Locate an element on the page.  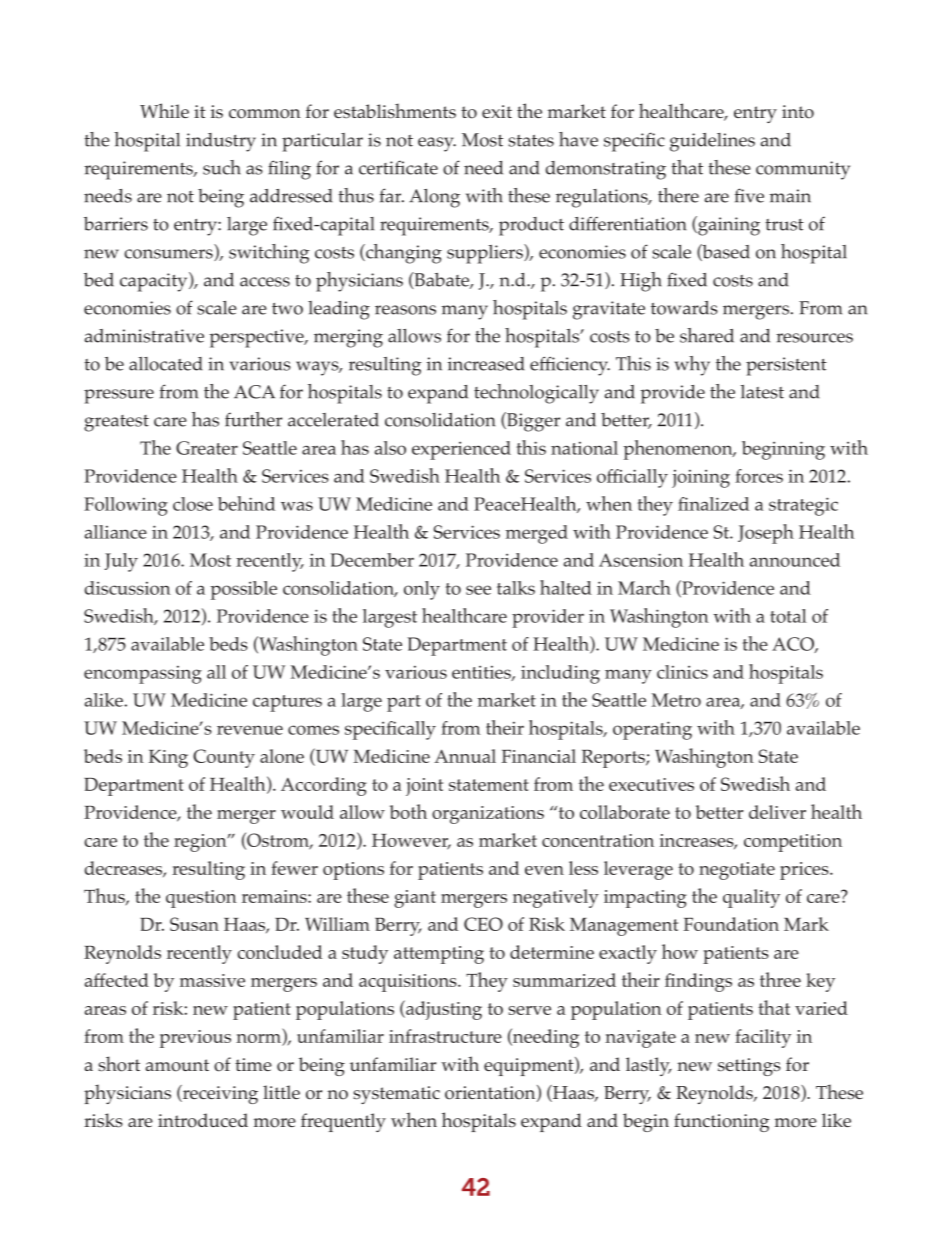
organizations is located at coordinates (488, 815).
